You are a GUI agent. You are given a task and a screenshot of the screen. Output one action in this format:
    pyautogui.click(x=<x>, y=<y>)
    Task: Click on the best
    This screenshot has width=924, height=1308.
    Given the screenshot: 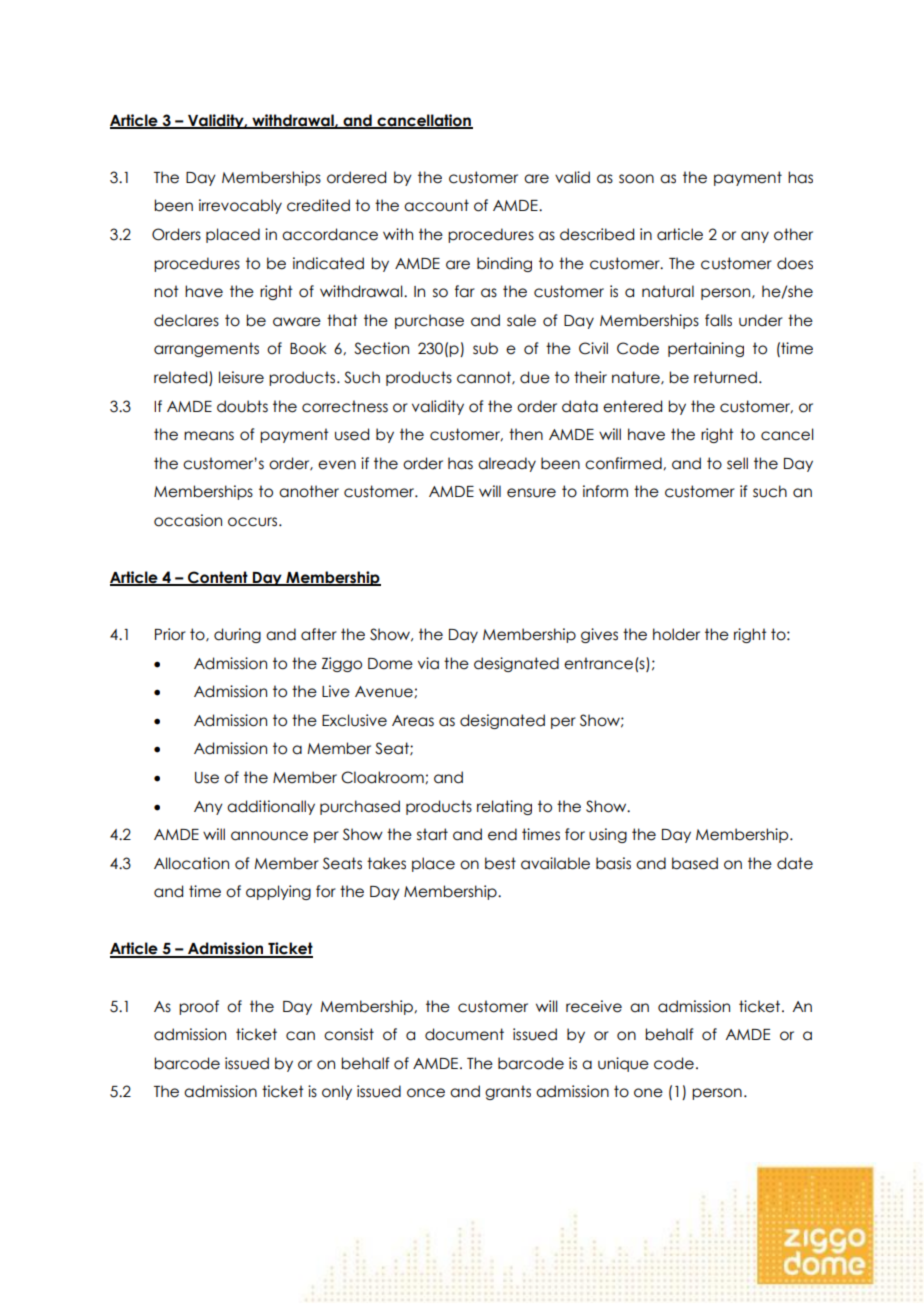 What is the action you would take?
    pyautogui.click(x=500, y=863)
